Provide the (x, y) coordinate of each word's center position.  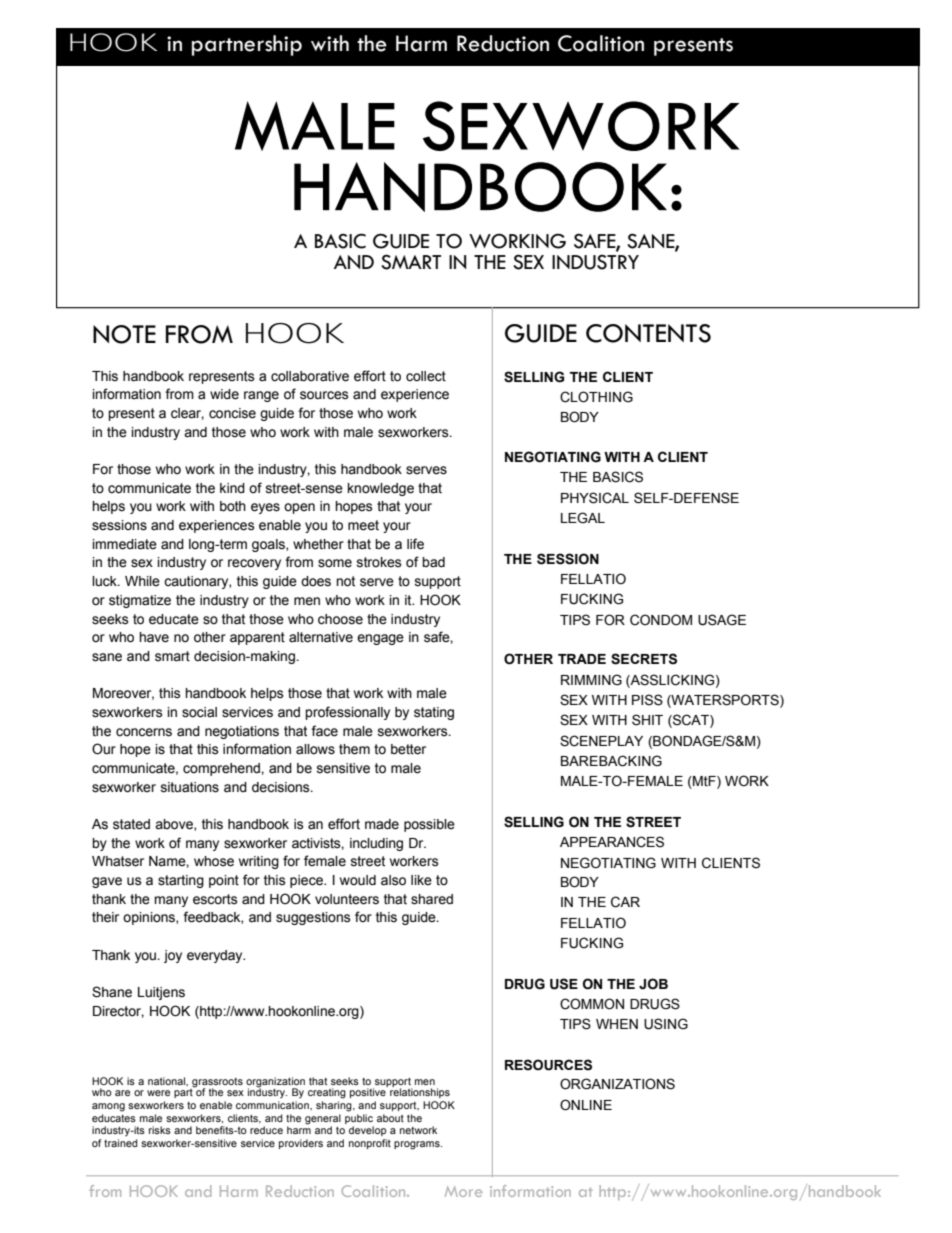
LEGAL (583, 518)
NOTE (124, 334)
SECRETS (644, 659)
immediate (125, 544)
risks (160, 1130)
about (390, 1118)
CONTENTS (648, 333)
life (415, 544)
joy (173, 956)
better (408, 749)
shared (432, 899)
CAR (625, 902)
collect (426, 376)
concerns (144, 732)
